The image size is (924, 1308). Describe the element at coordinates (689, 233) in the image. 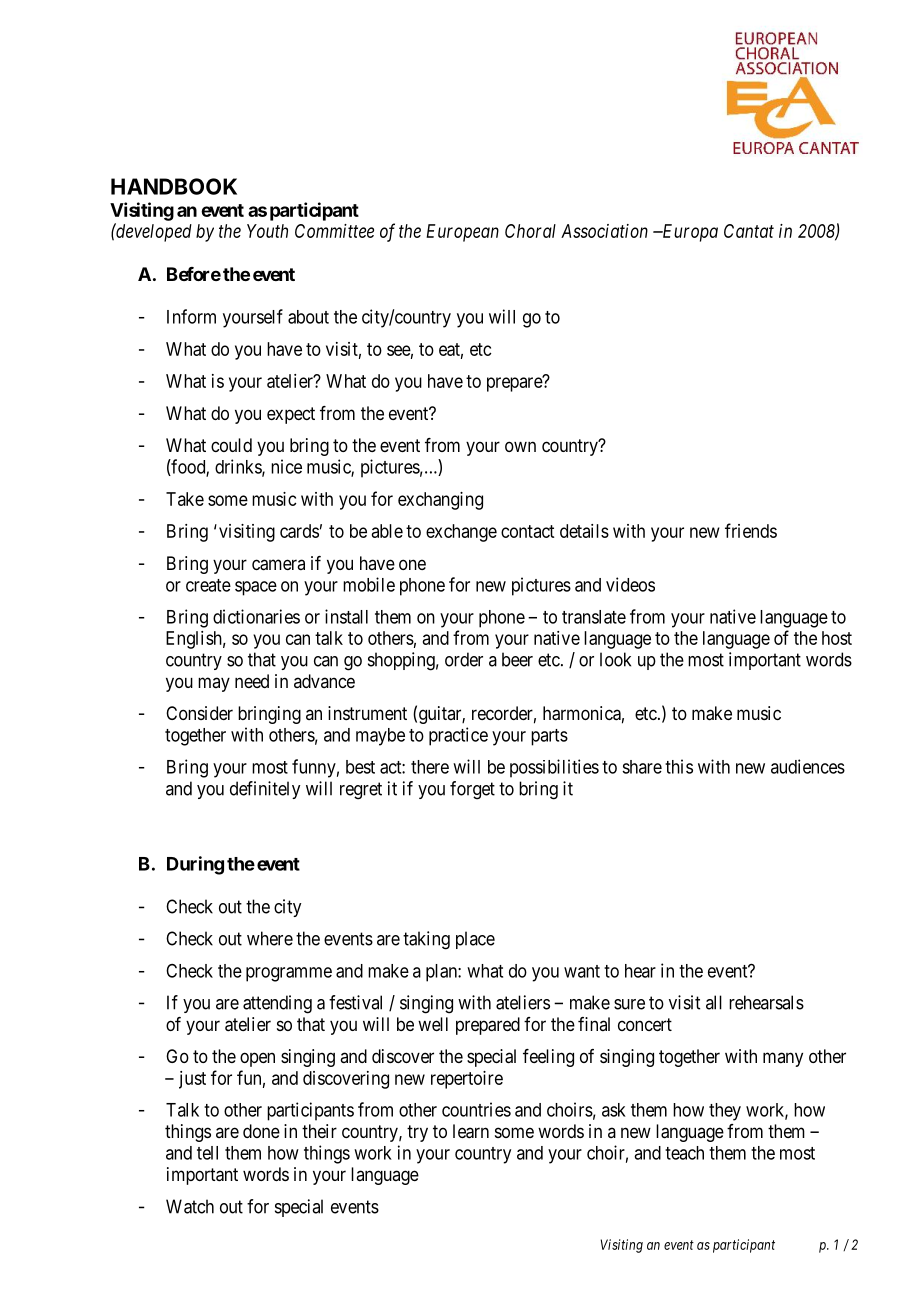

I see `Europa` at that location.
